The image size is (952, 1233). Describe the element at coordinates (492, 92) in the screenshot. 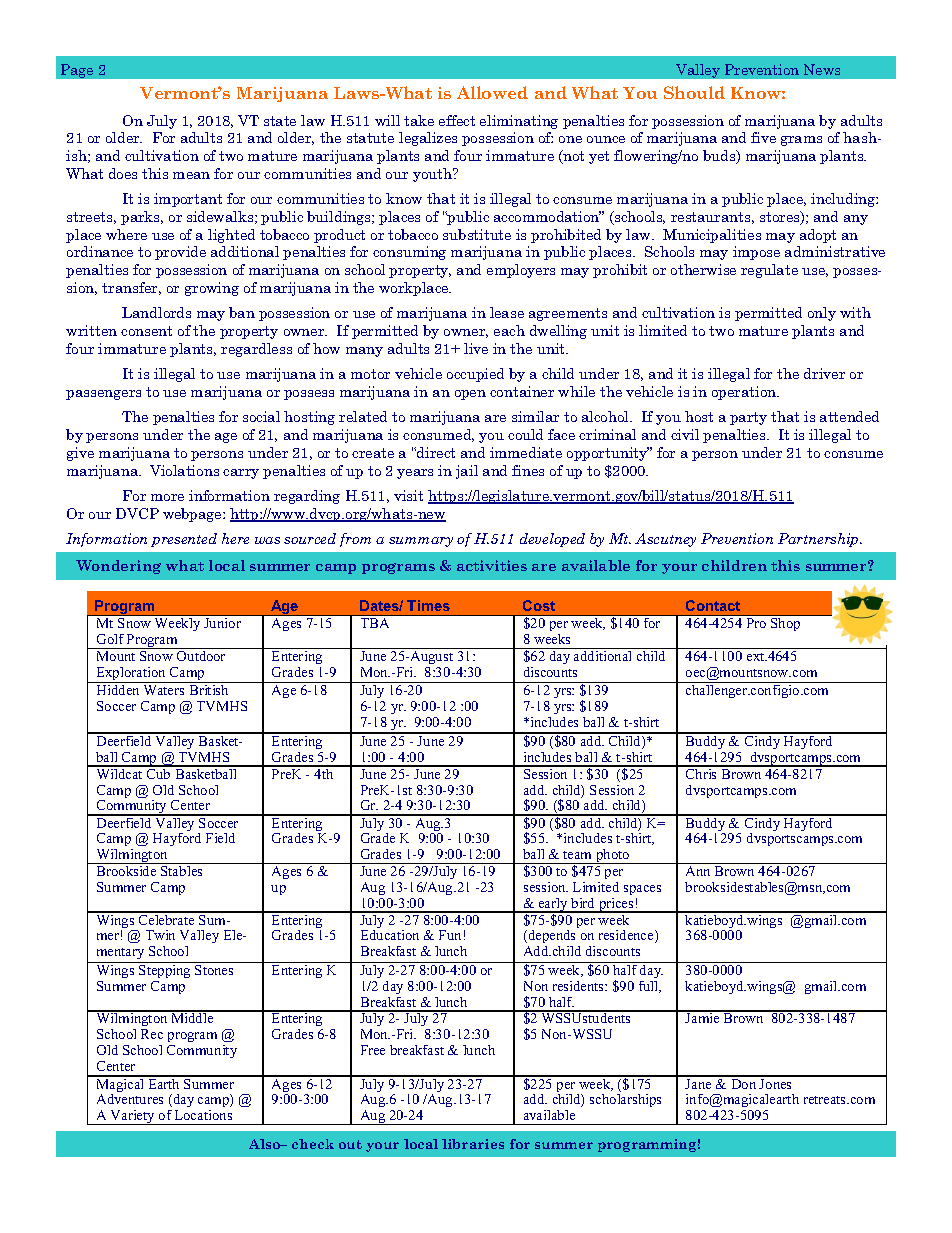

I see `Allowed` at that location.
